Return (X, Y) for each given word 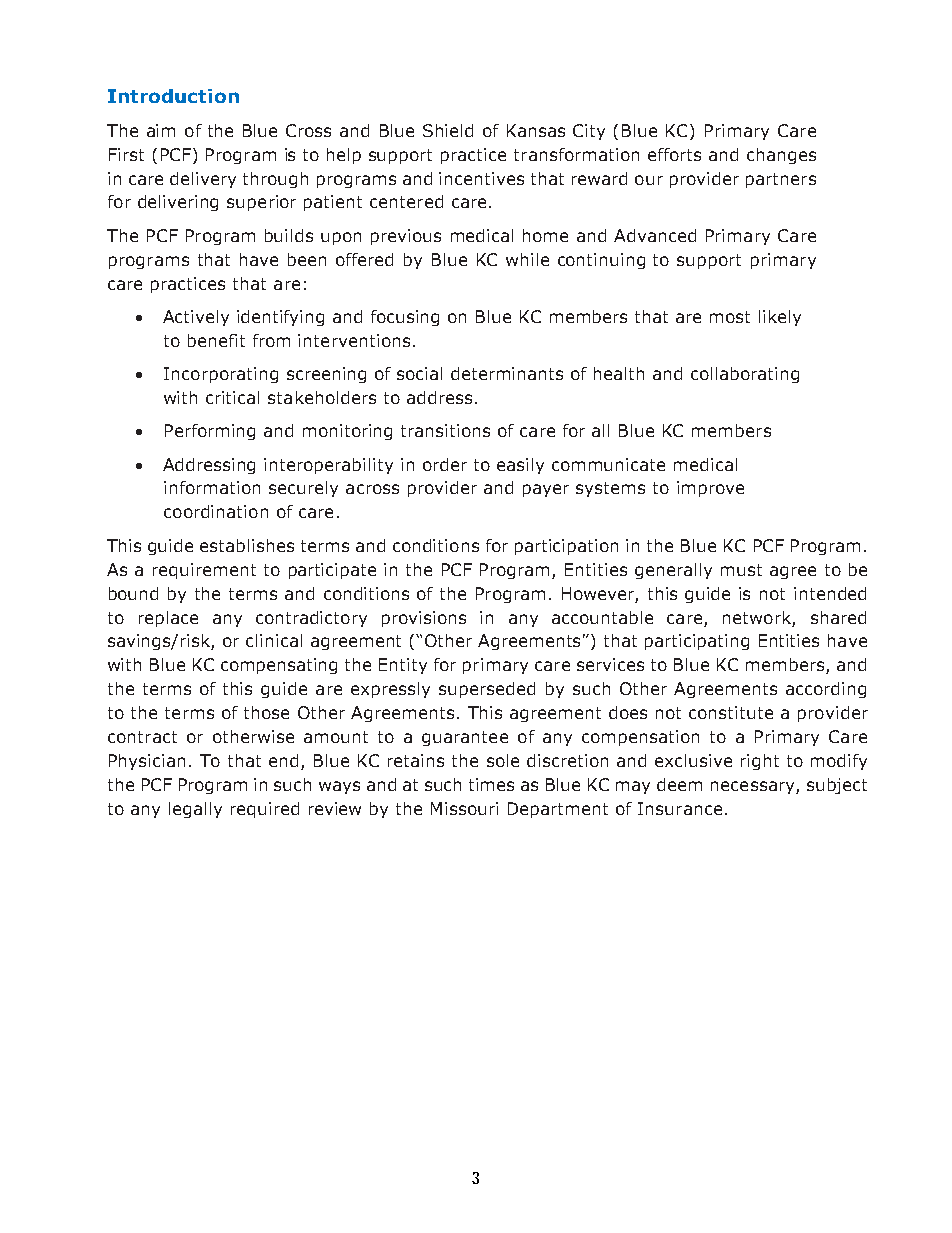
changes (781, 156)
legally (195, 810)
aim (161, 130)
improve (710, 489)
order (445, 464)
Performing (210, 432)
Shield (448, 130)
